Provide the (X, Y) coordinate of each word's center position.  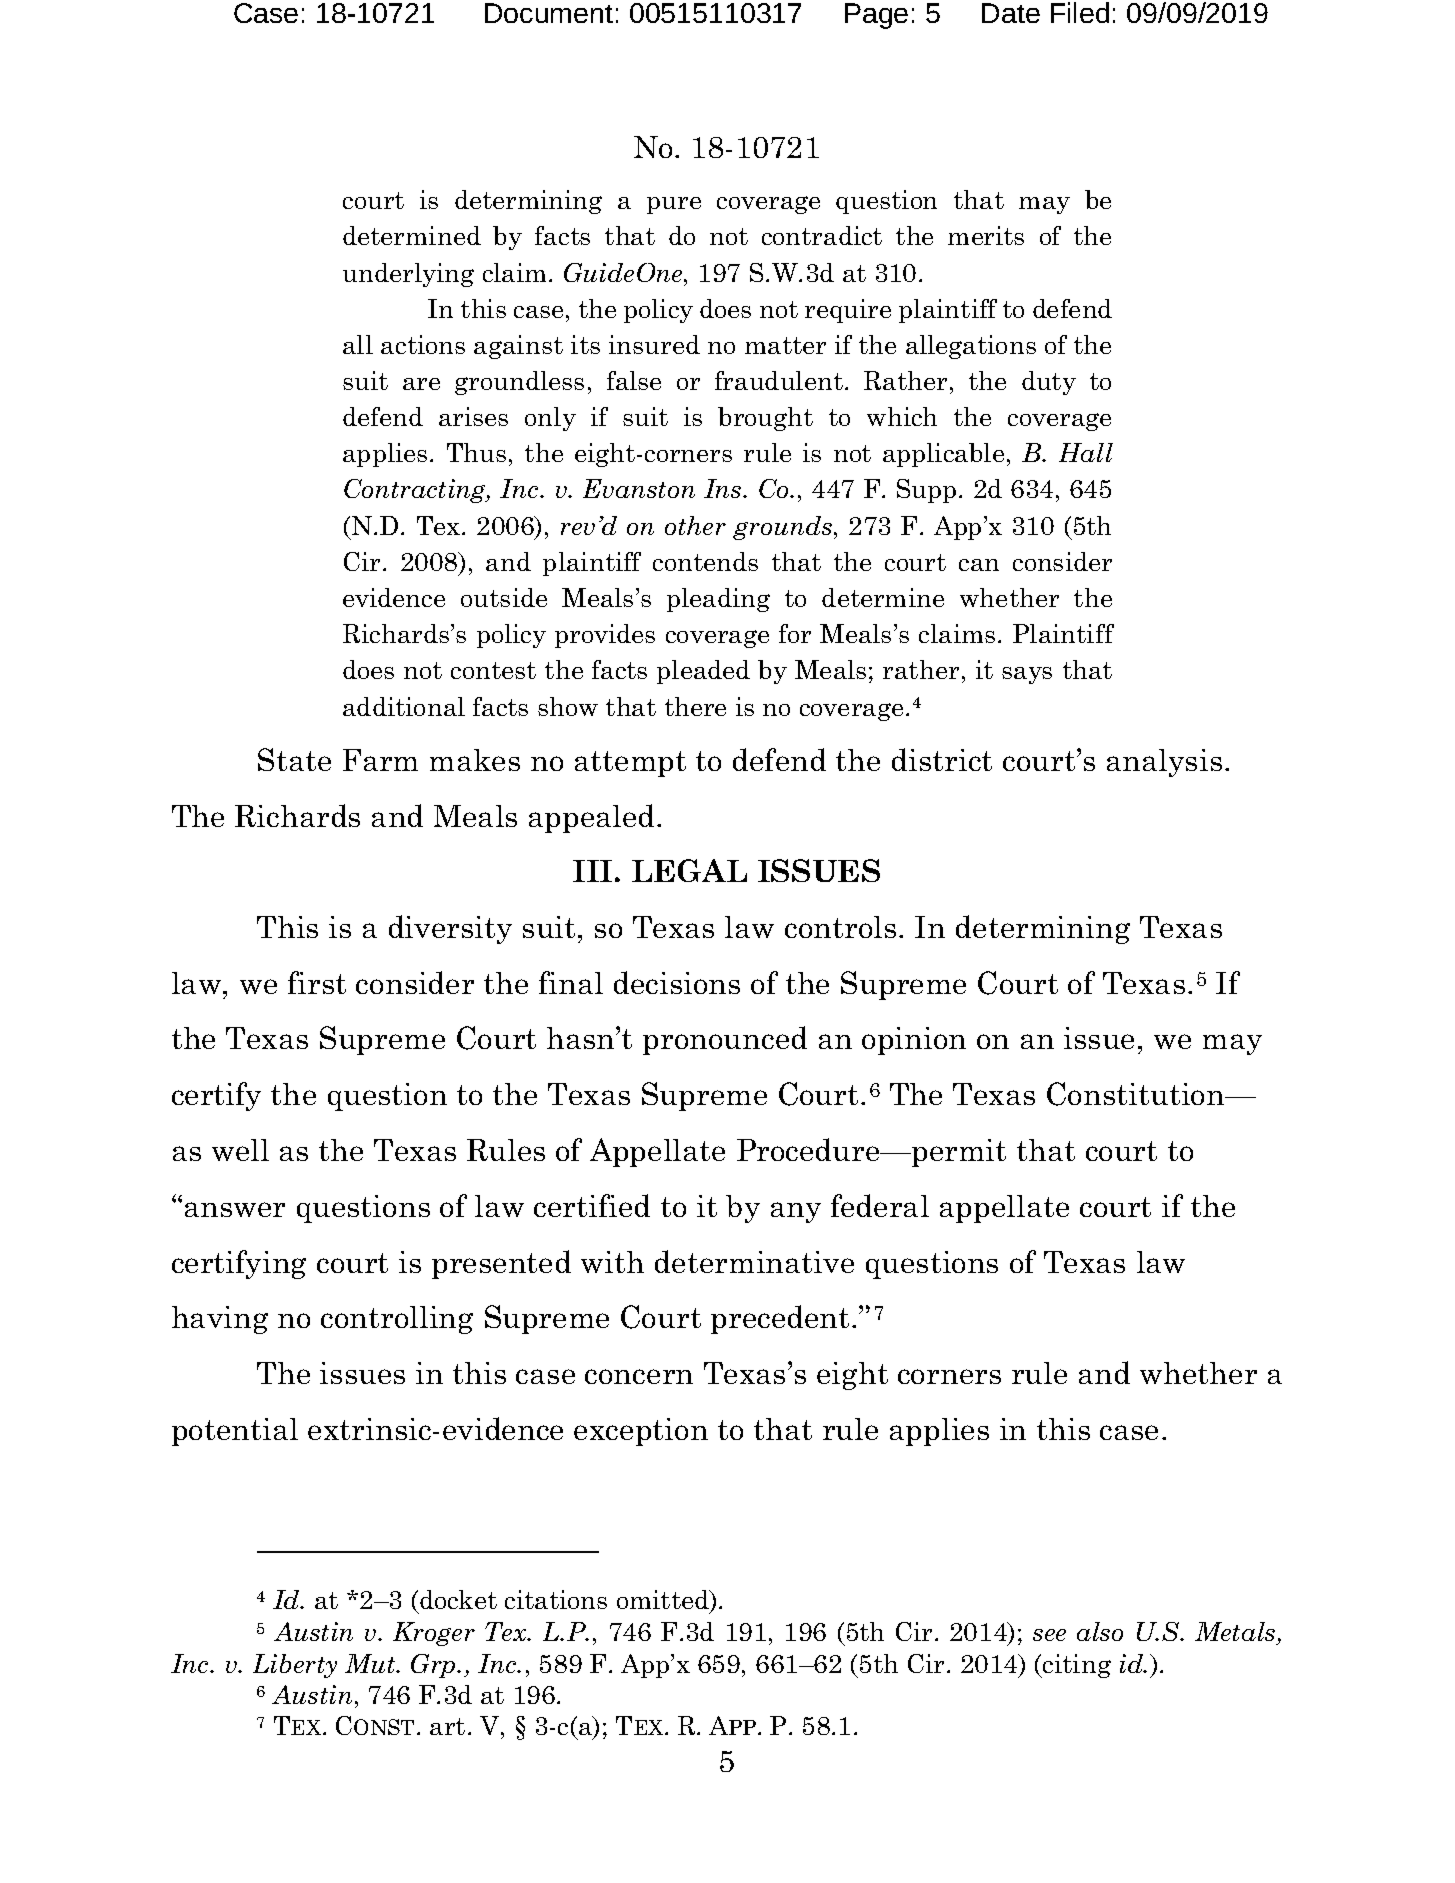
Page (876, 16)
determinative (754, 1261)
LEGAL (689, 870)
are (421, 384)
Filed (1080, 12)
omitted (664, 1601)
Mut (371, 1663)
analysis (1164, 763)
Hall (1086, 452)
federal (880, 1205)
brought (765, 419)
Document (549, 13)
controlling (397, 1320)
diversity (450, 929)
